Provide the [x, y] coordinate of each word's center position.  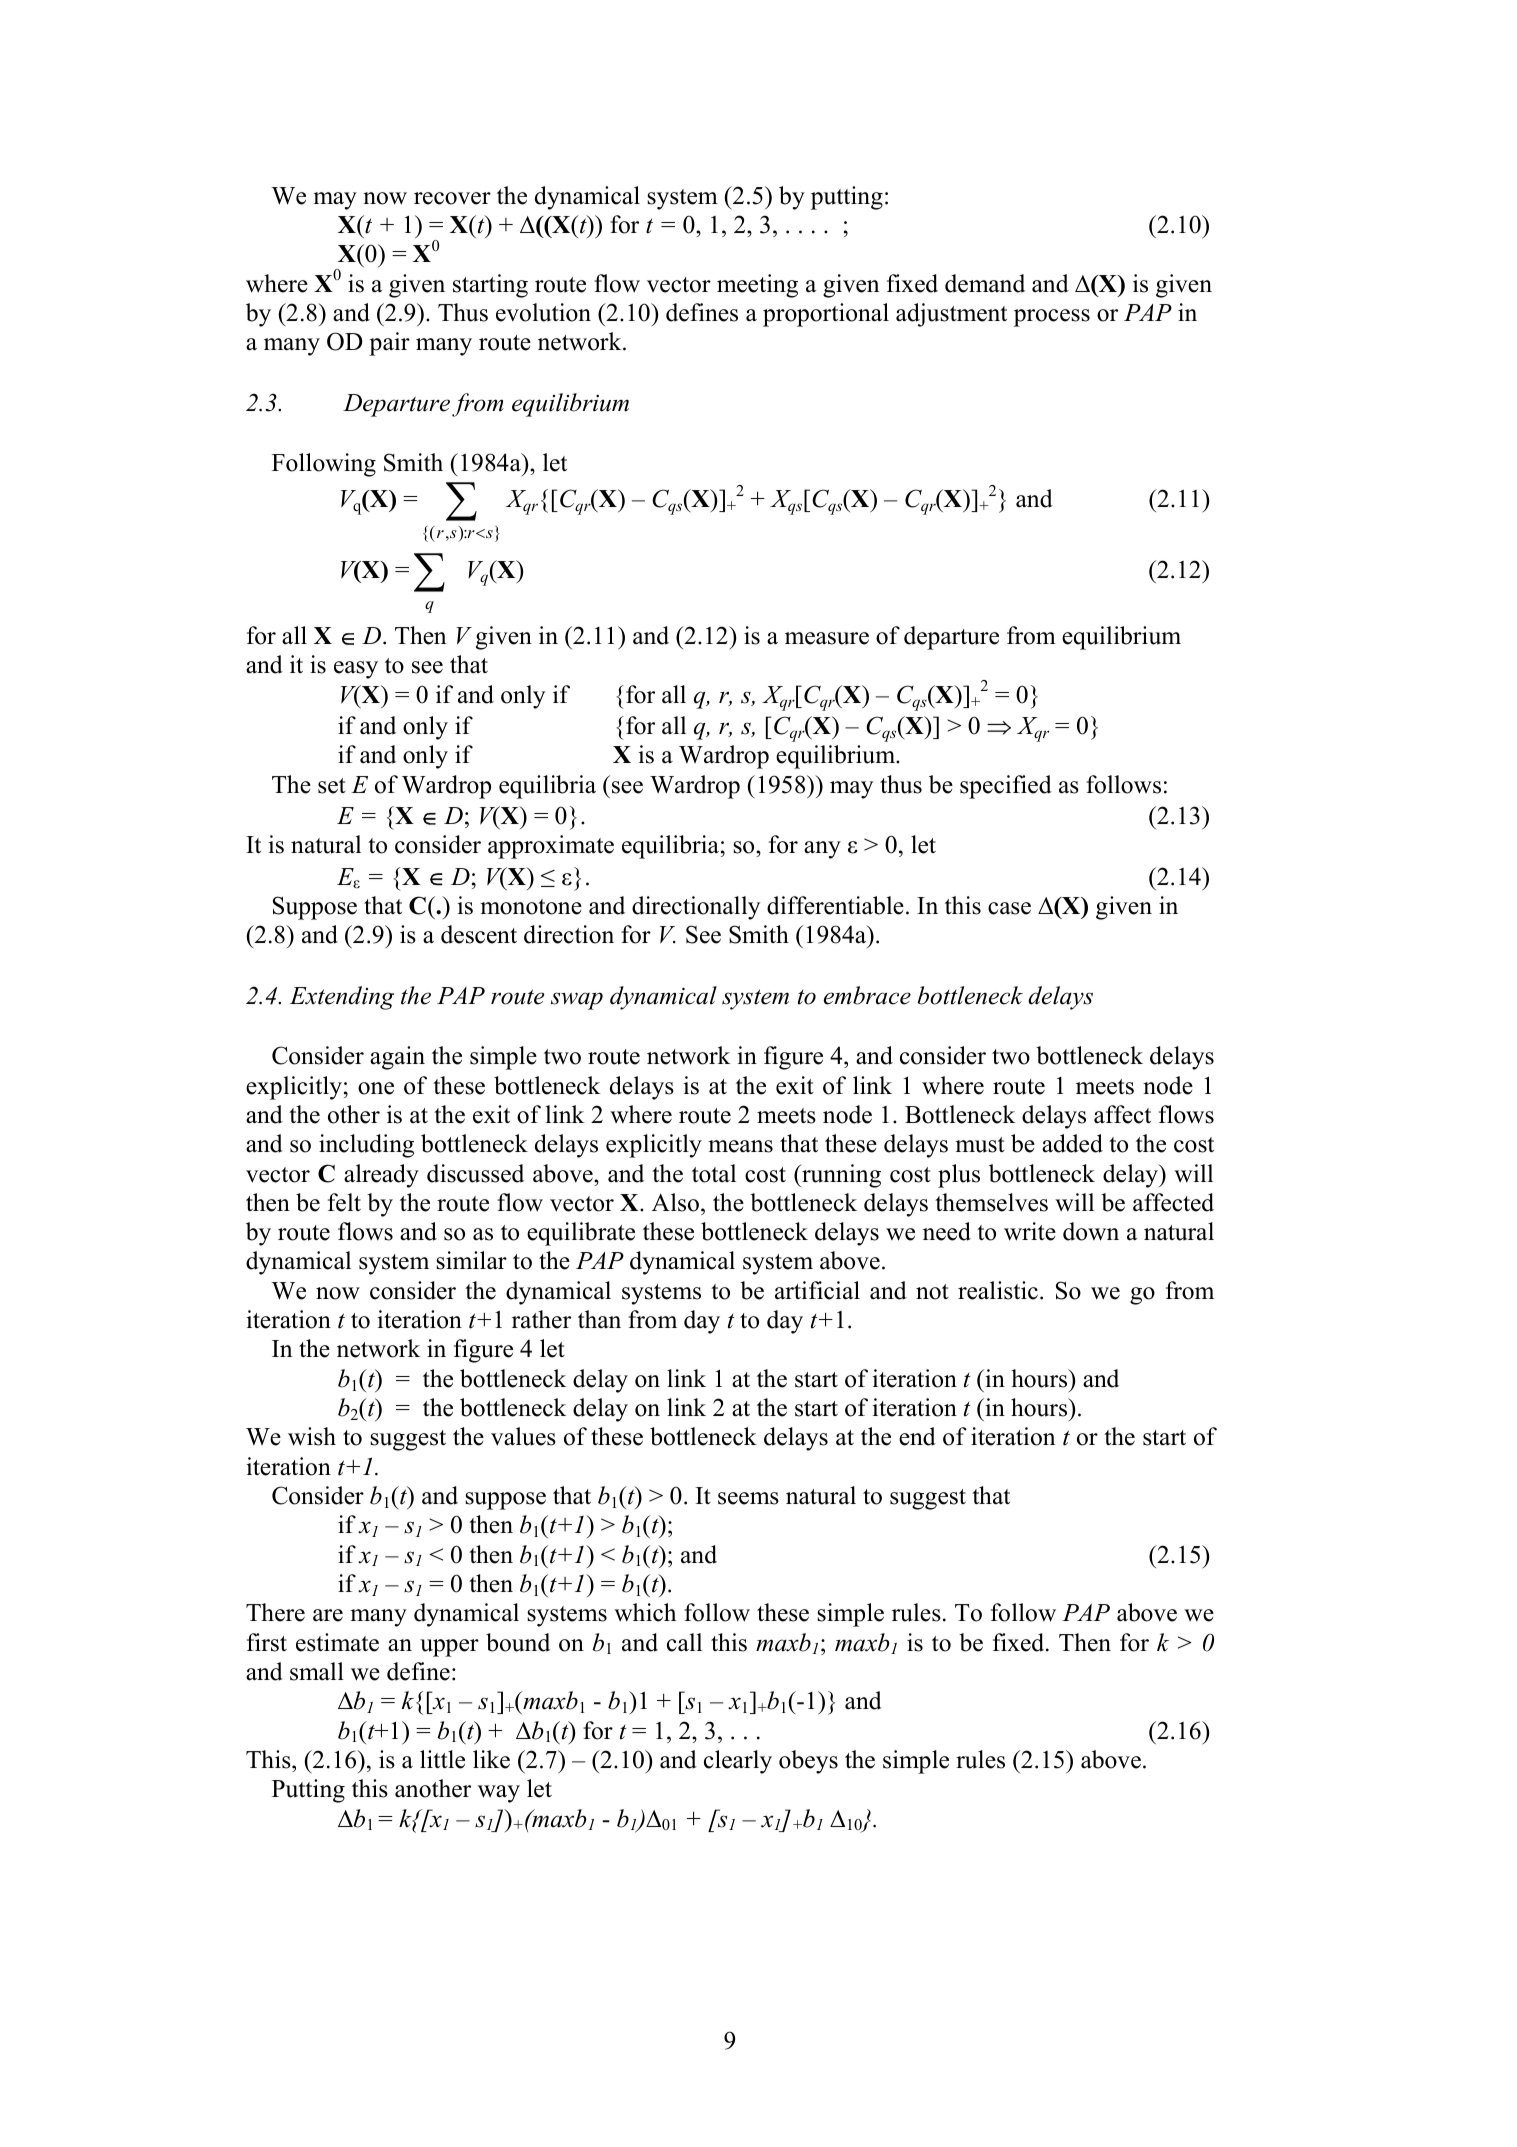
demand [985, 283]
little [442, 1759]
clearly [738, 1762]
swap [577, 1001]
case [1009, 908]
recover [452, 198]
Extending [342, 998]
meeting [757, 286]
